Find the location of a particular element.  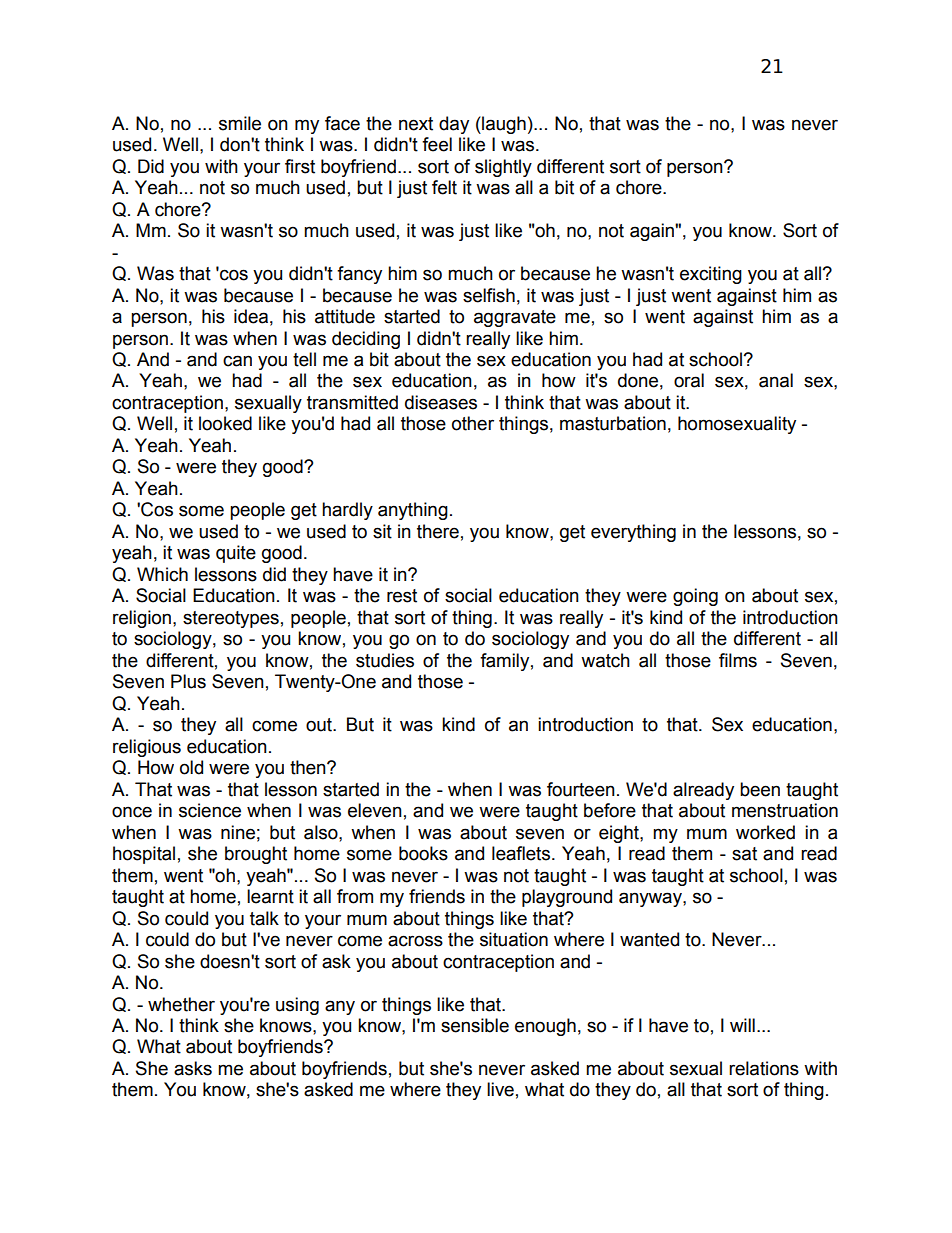

stereotypes is located at coordinates (231, 619).
